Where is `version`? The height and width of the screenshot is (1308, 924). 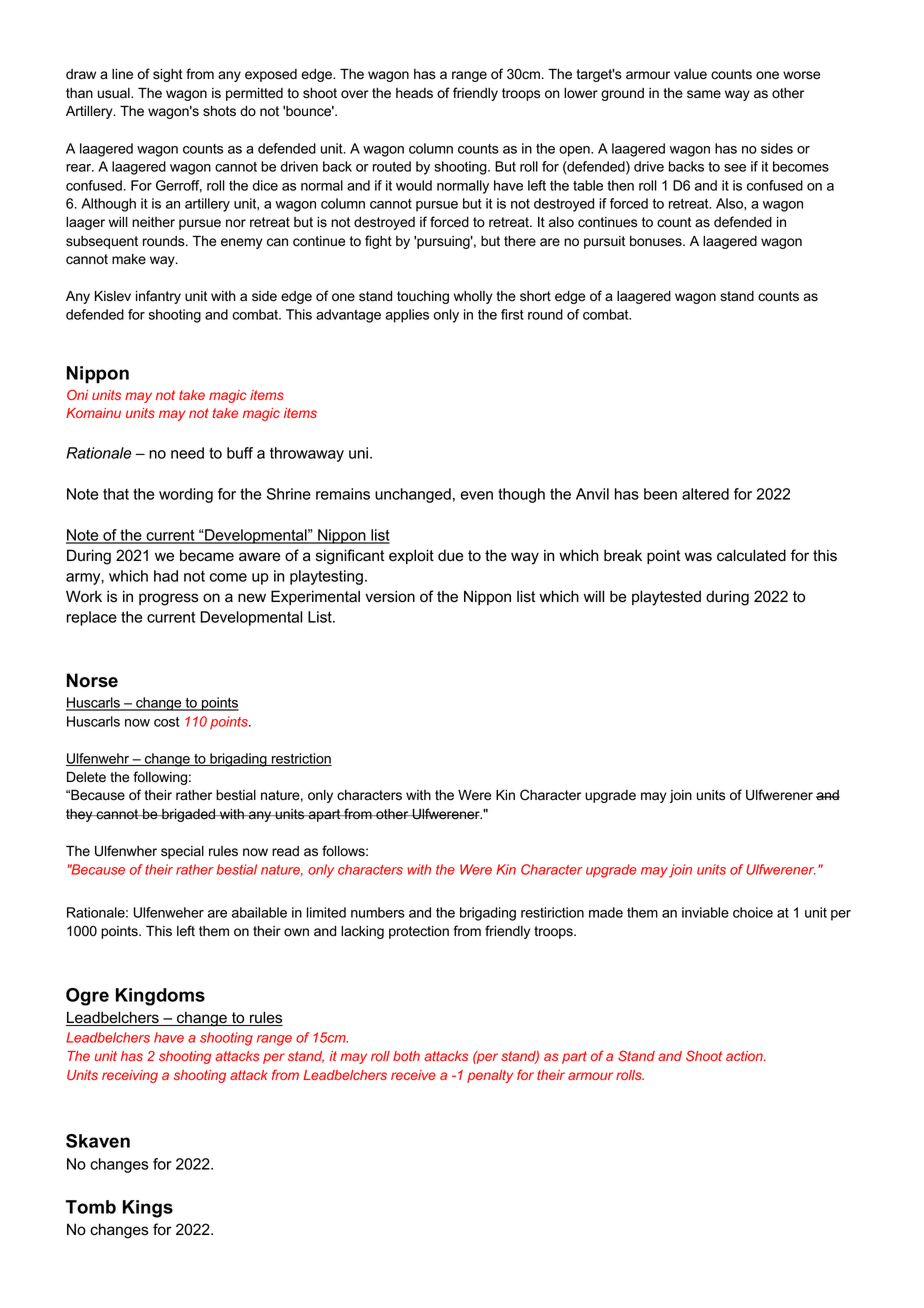 version is located at coordinates (390, 596).
